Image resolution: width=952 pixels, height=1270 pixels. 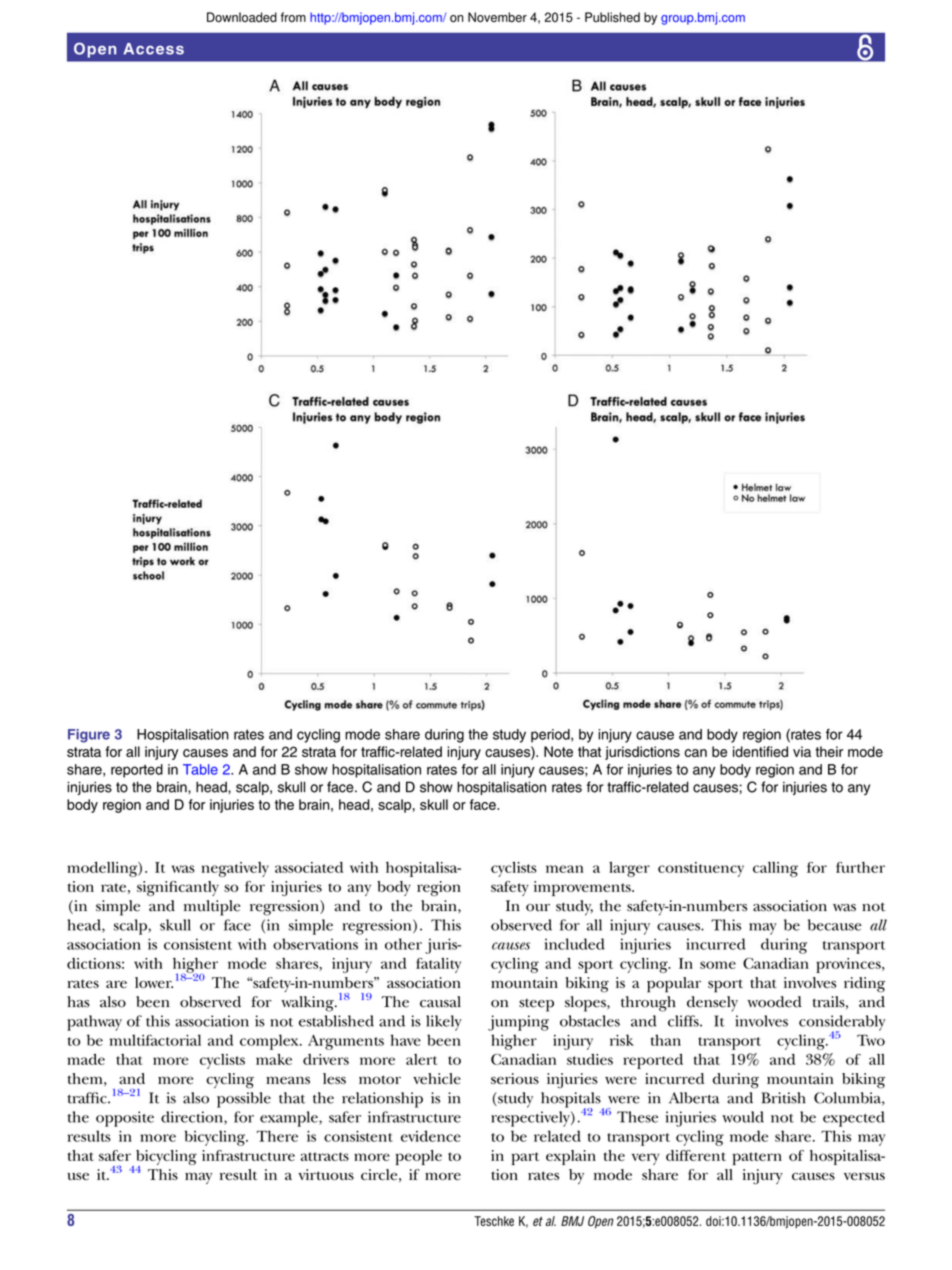 What do you see at coordinates (125, 1119) in the screenshot?
I see `opposite` at bounding box center [125, 1119].
